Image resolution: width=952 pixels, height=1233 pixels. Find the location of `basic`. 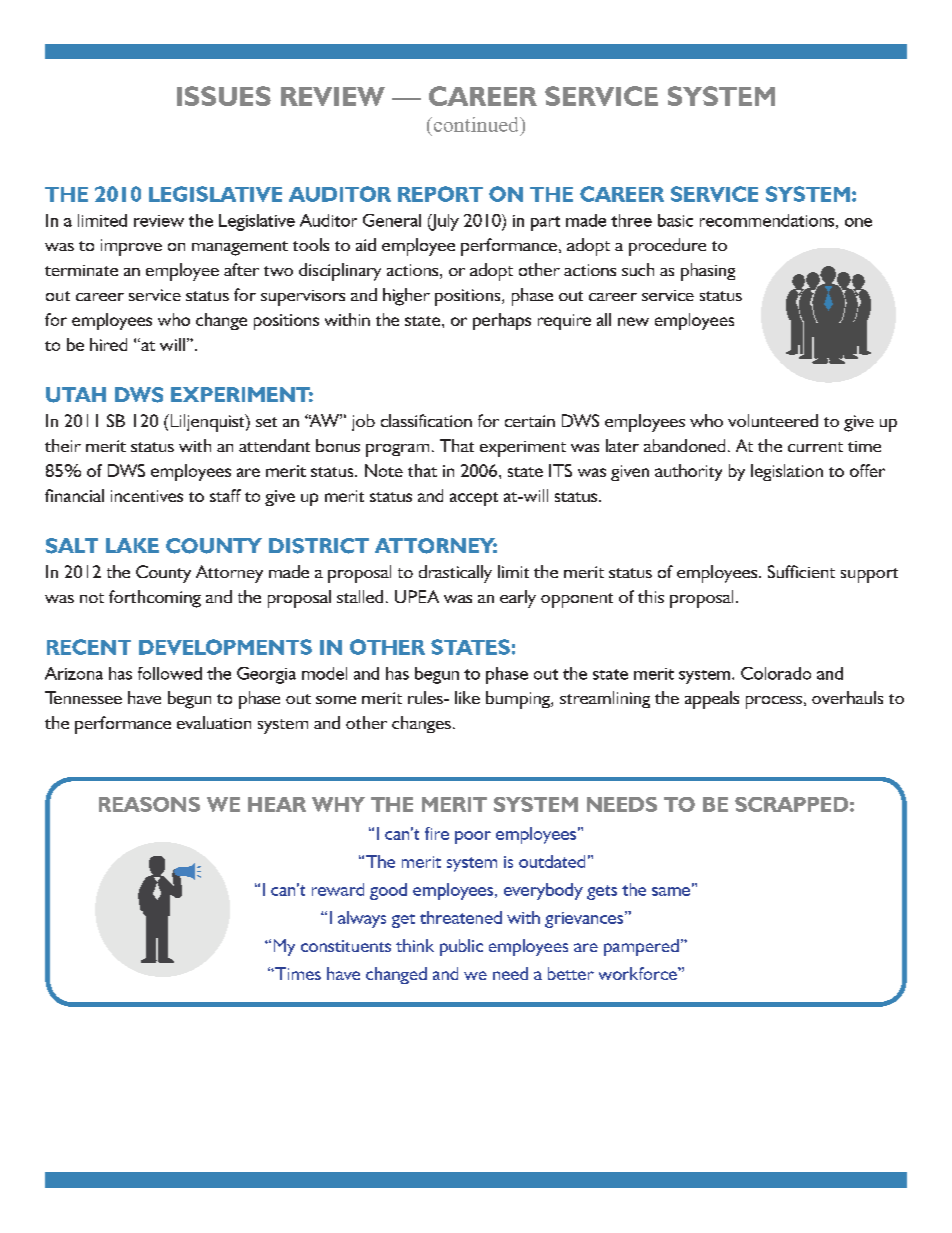

basic is located at coordinates (675, 220).
